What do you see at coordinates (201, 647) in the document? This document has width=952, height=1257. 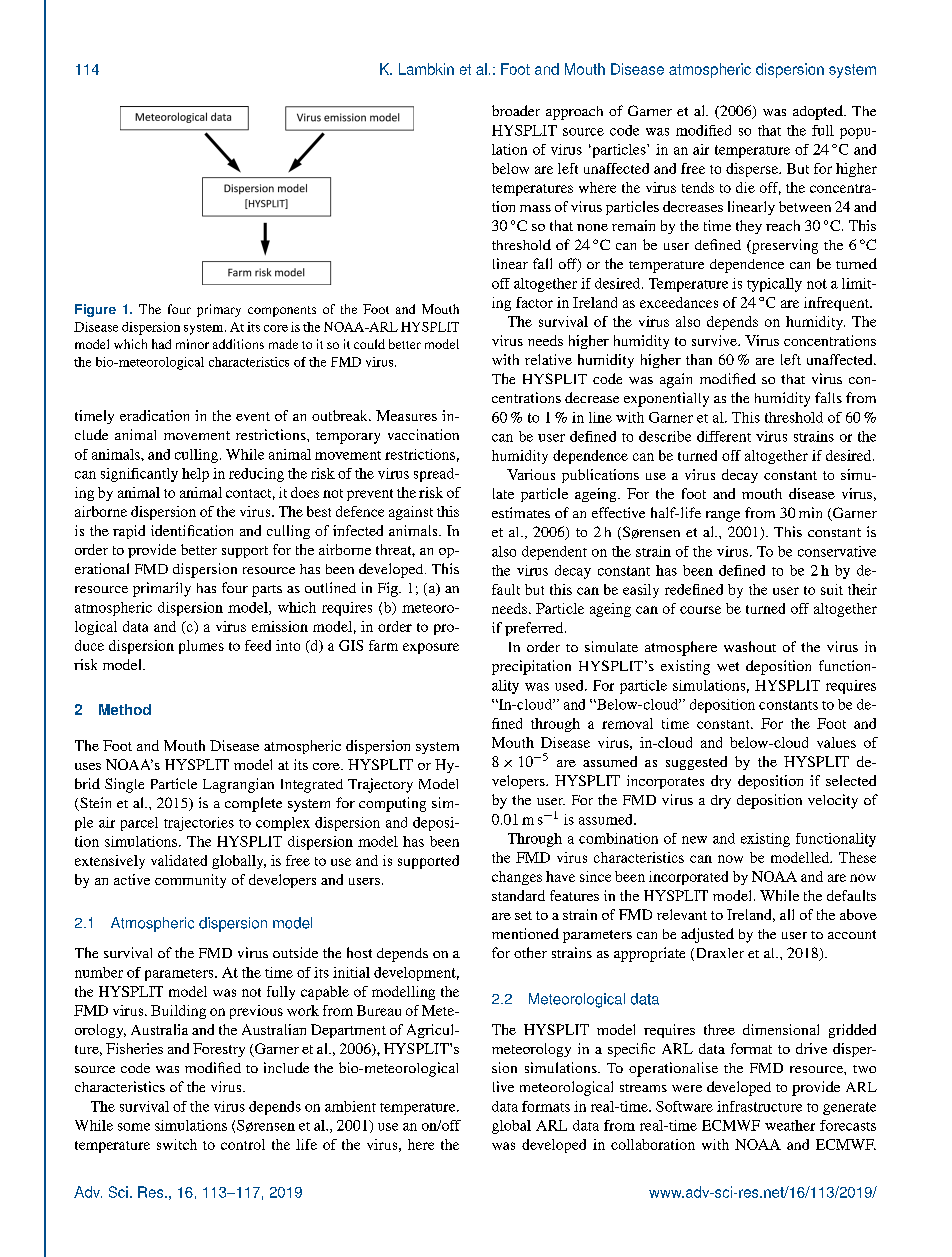 I see `plumes` at bounding box center [201, 647].
